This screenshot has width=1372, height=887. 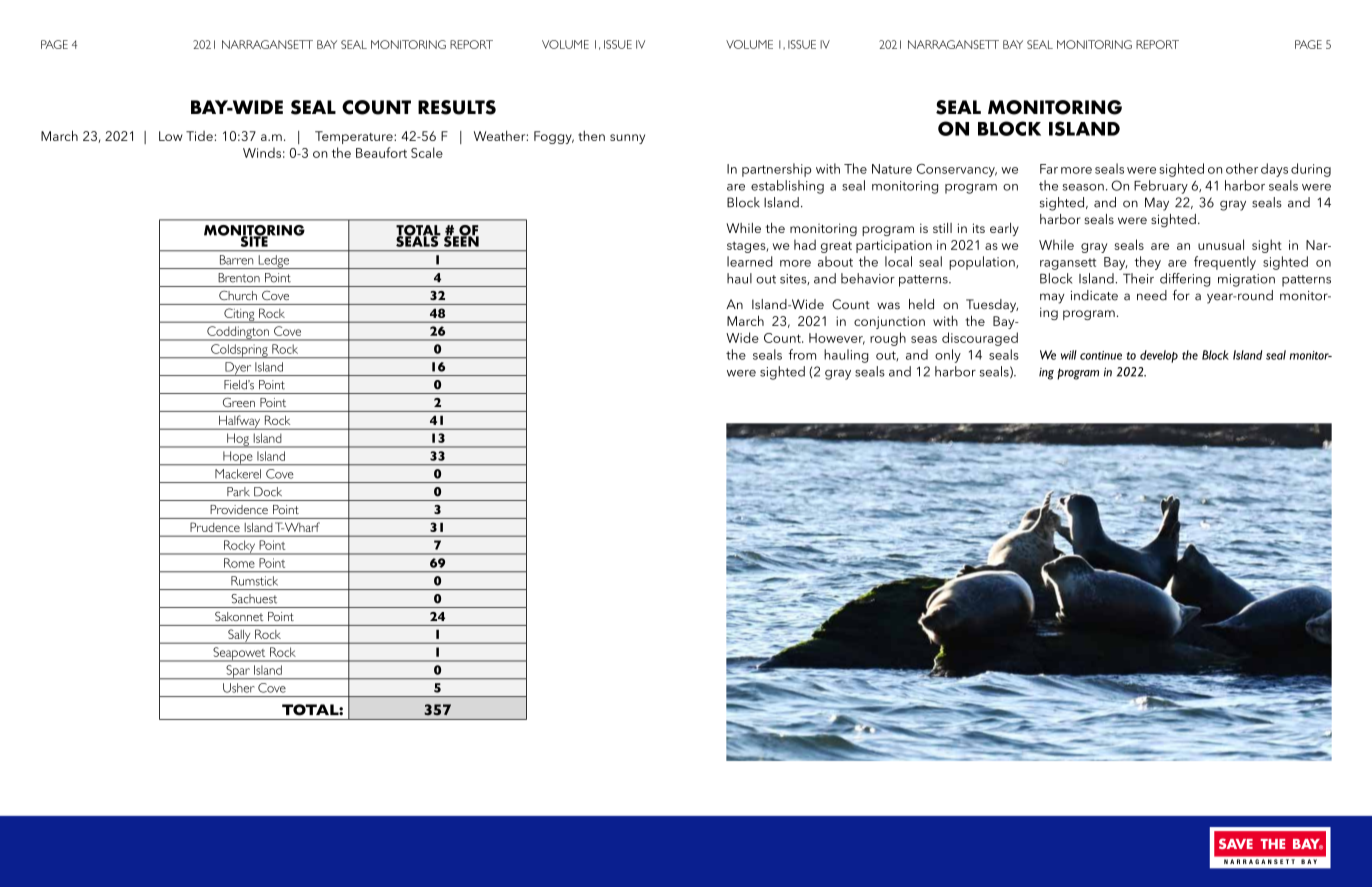 I want to click on develop, so click(x=1159, y=356).
